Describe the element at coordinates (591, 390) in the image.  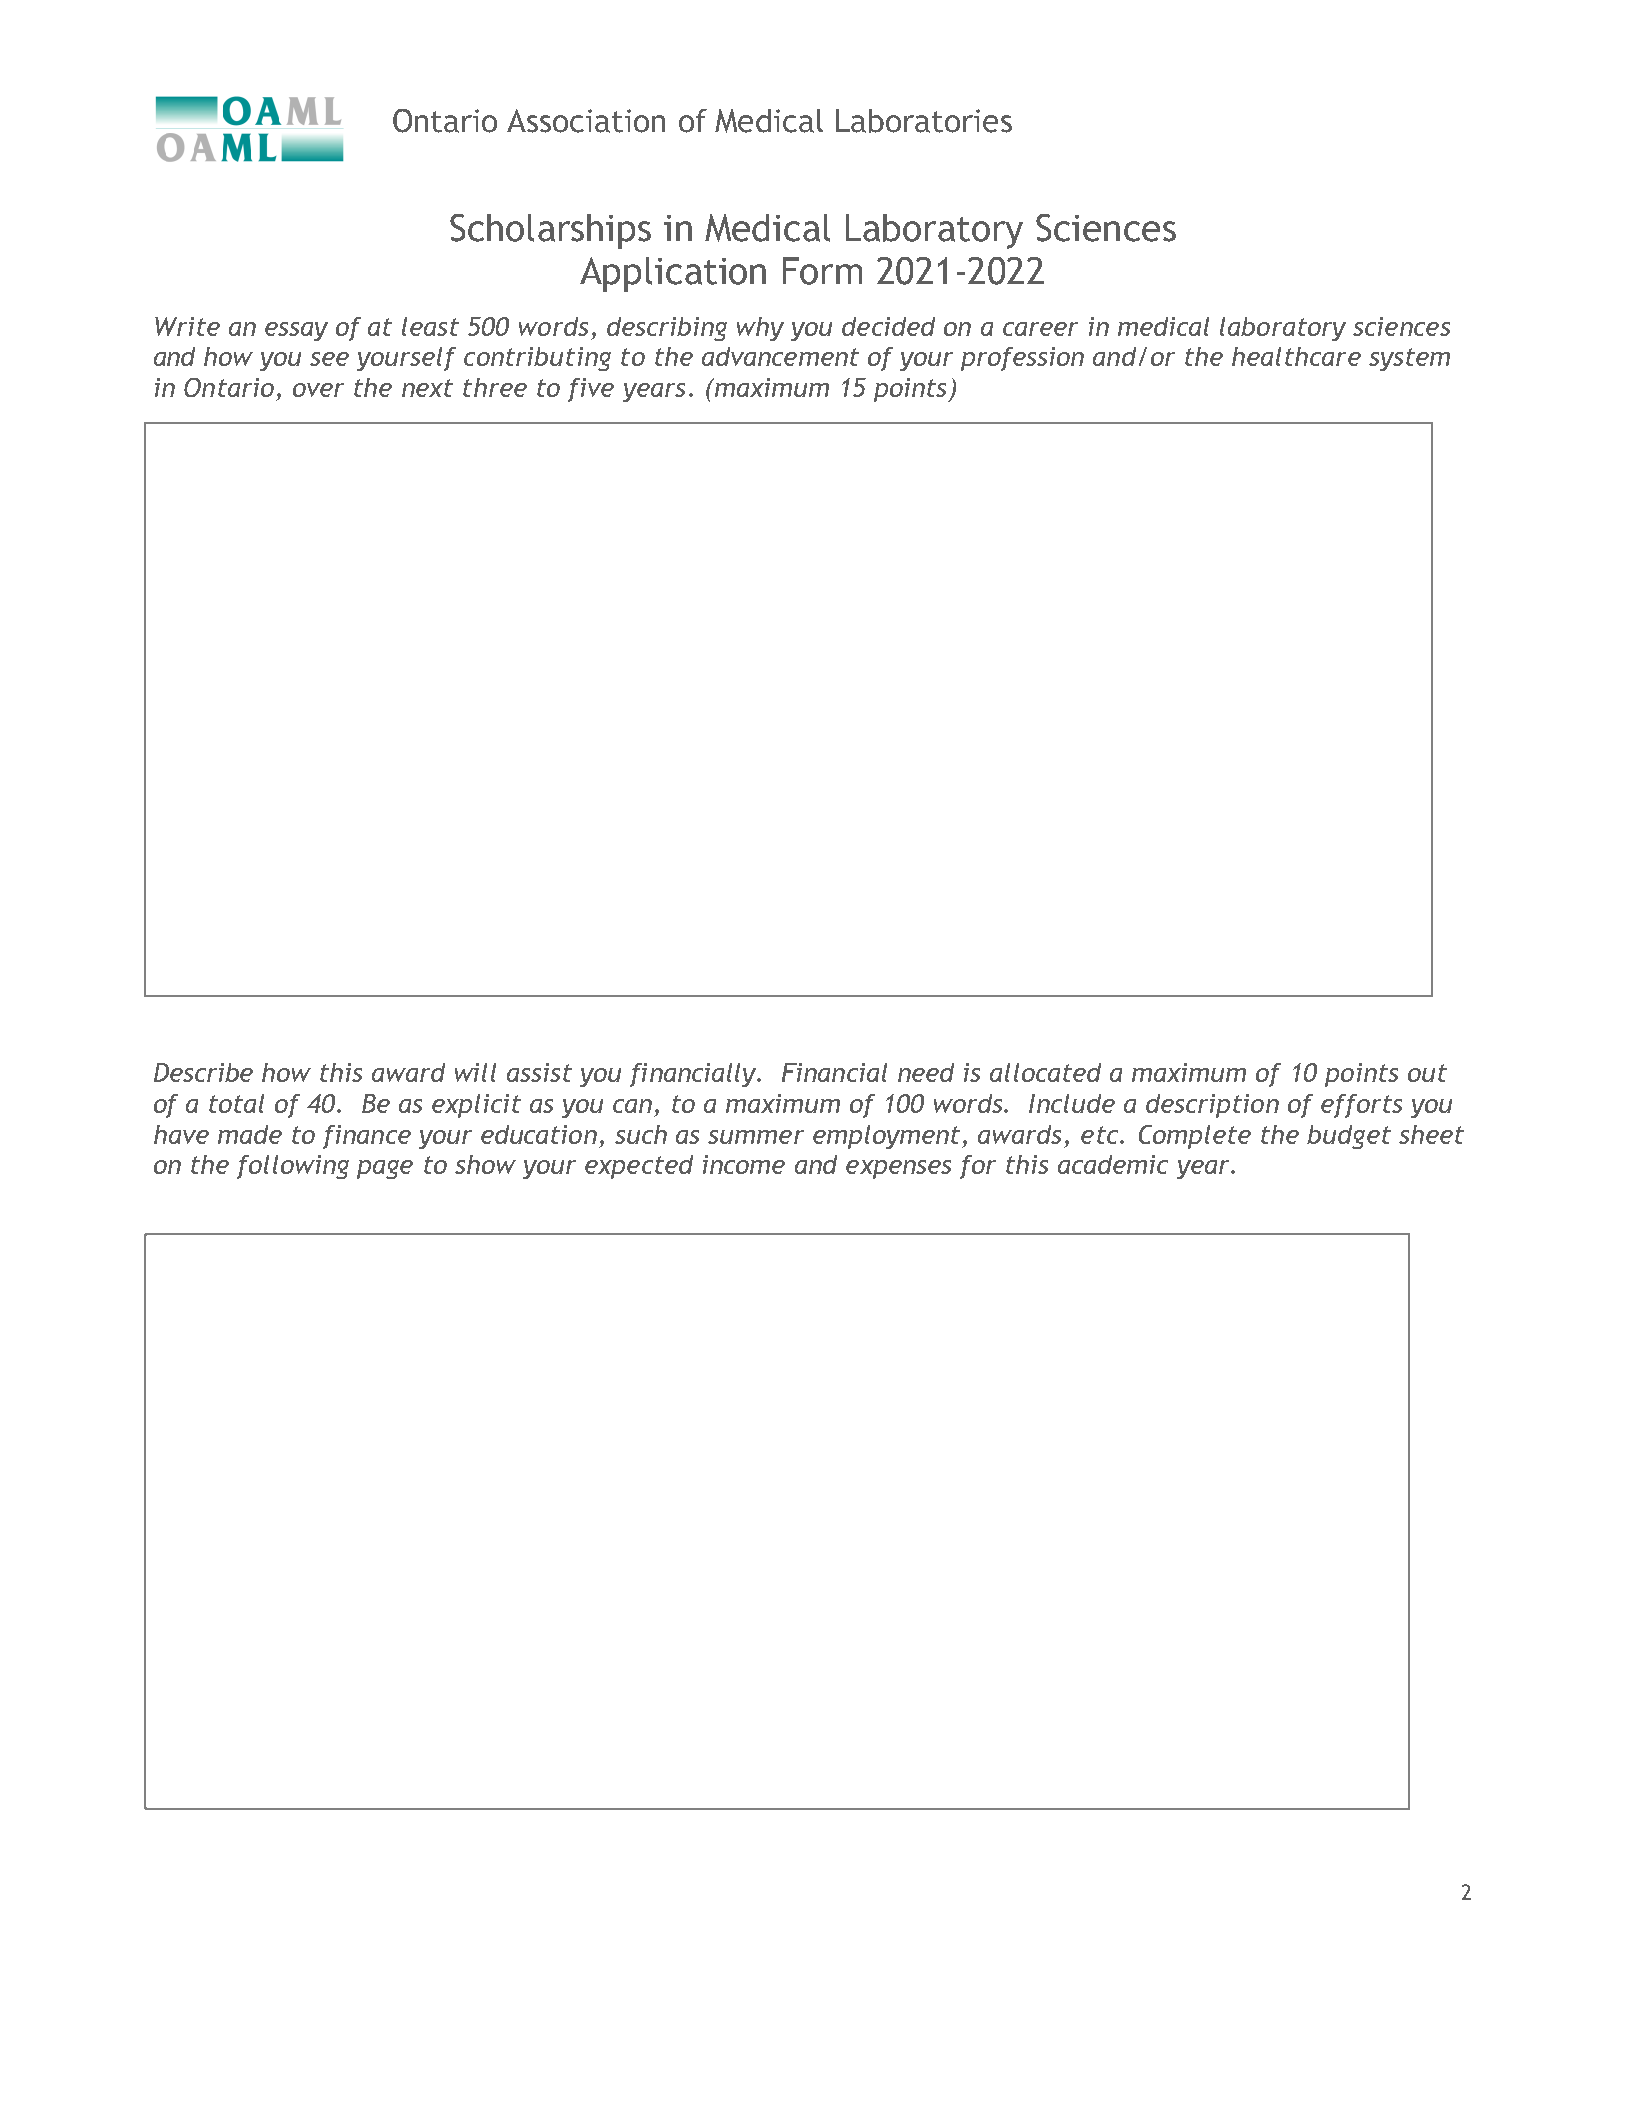
I see `five` at that location.
